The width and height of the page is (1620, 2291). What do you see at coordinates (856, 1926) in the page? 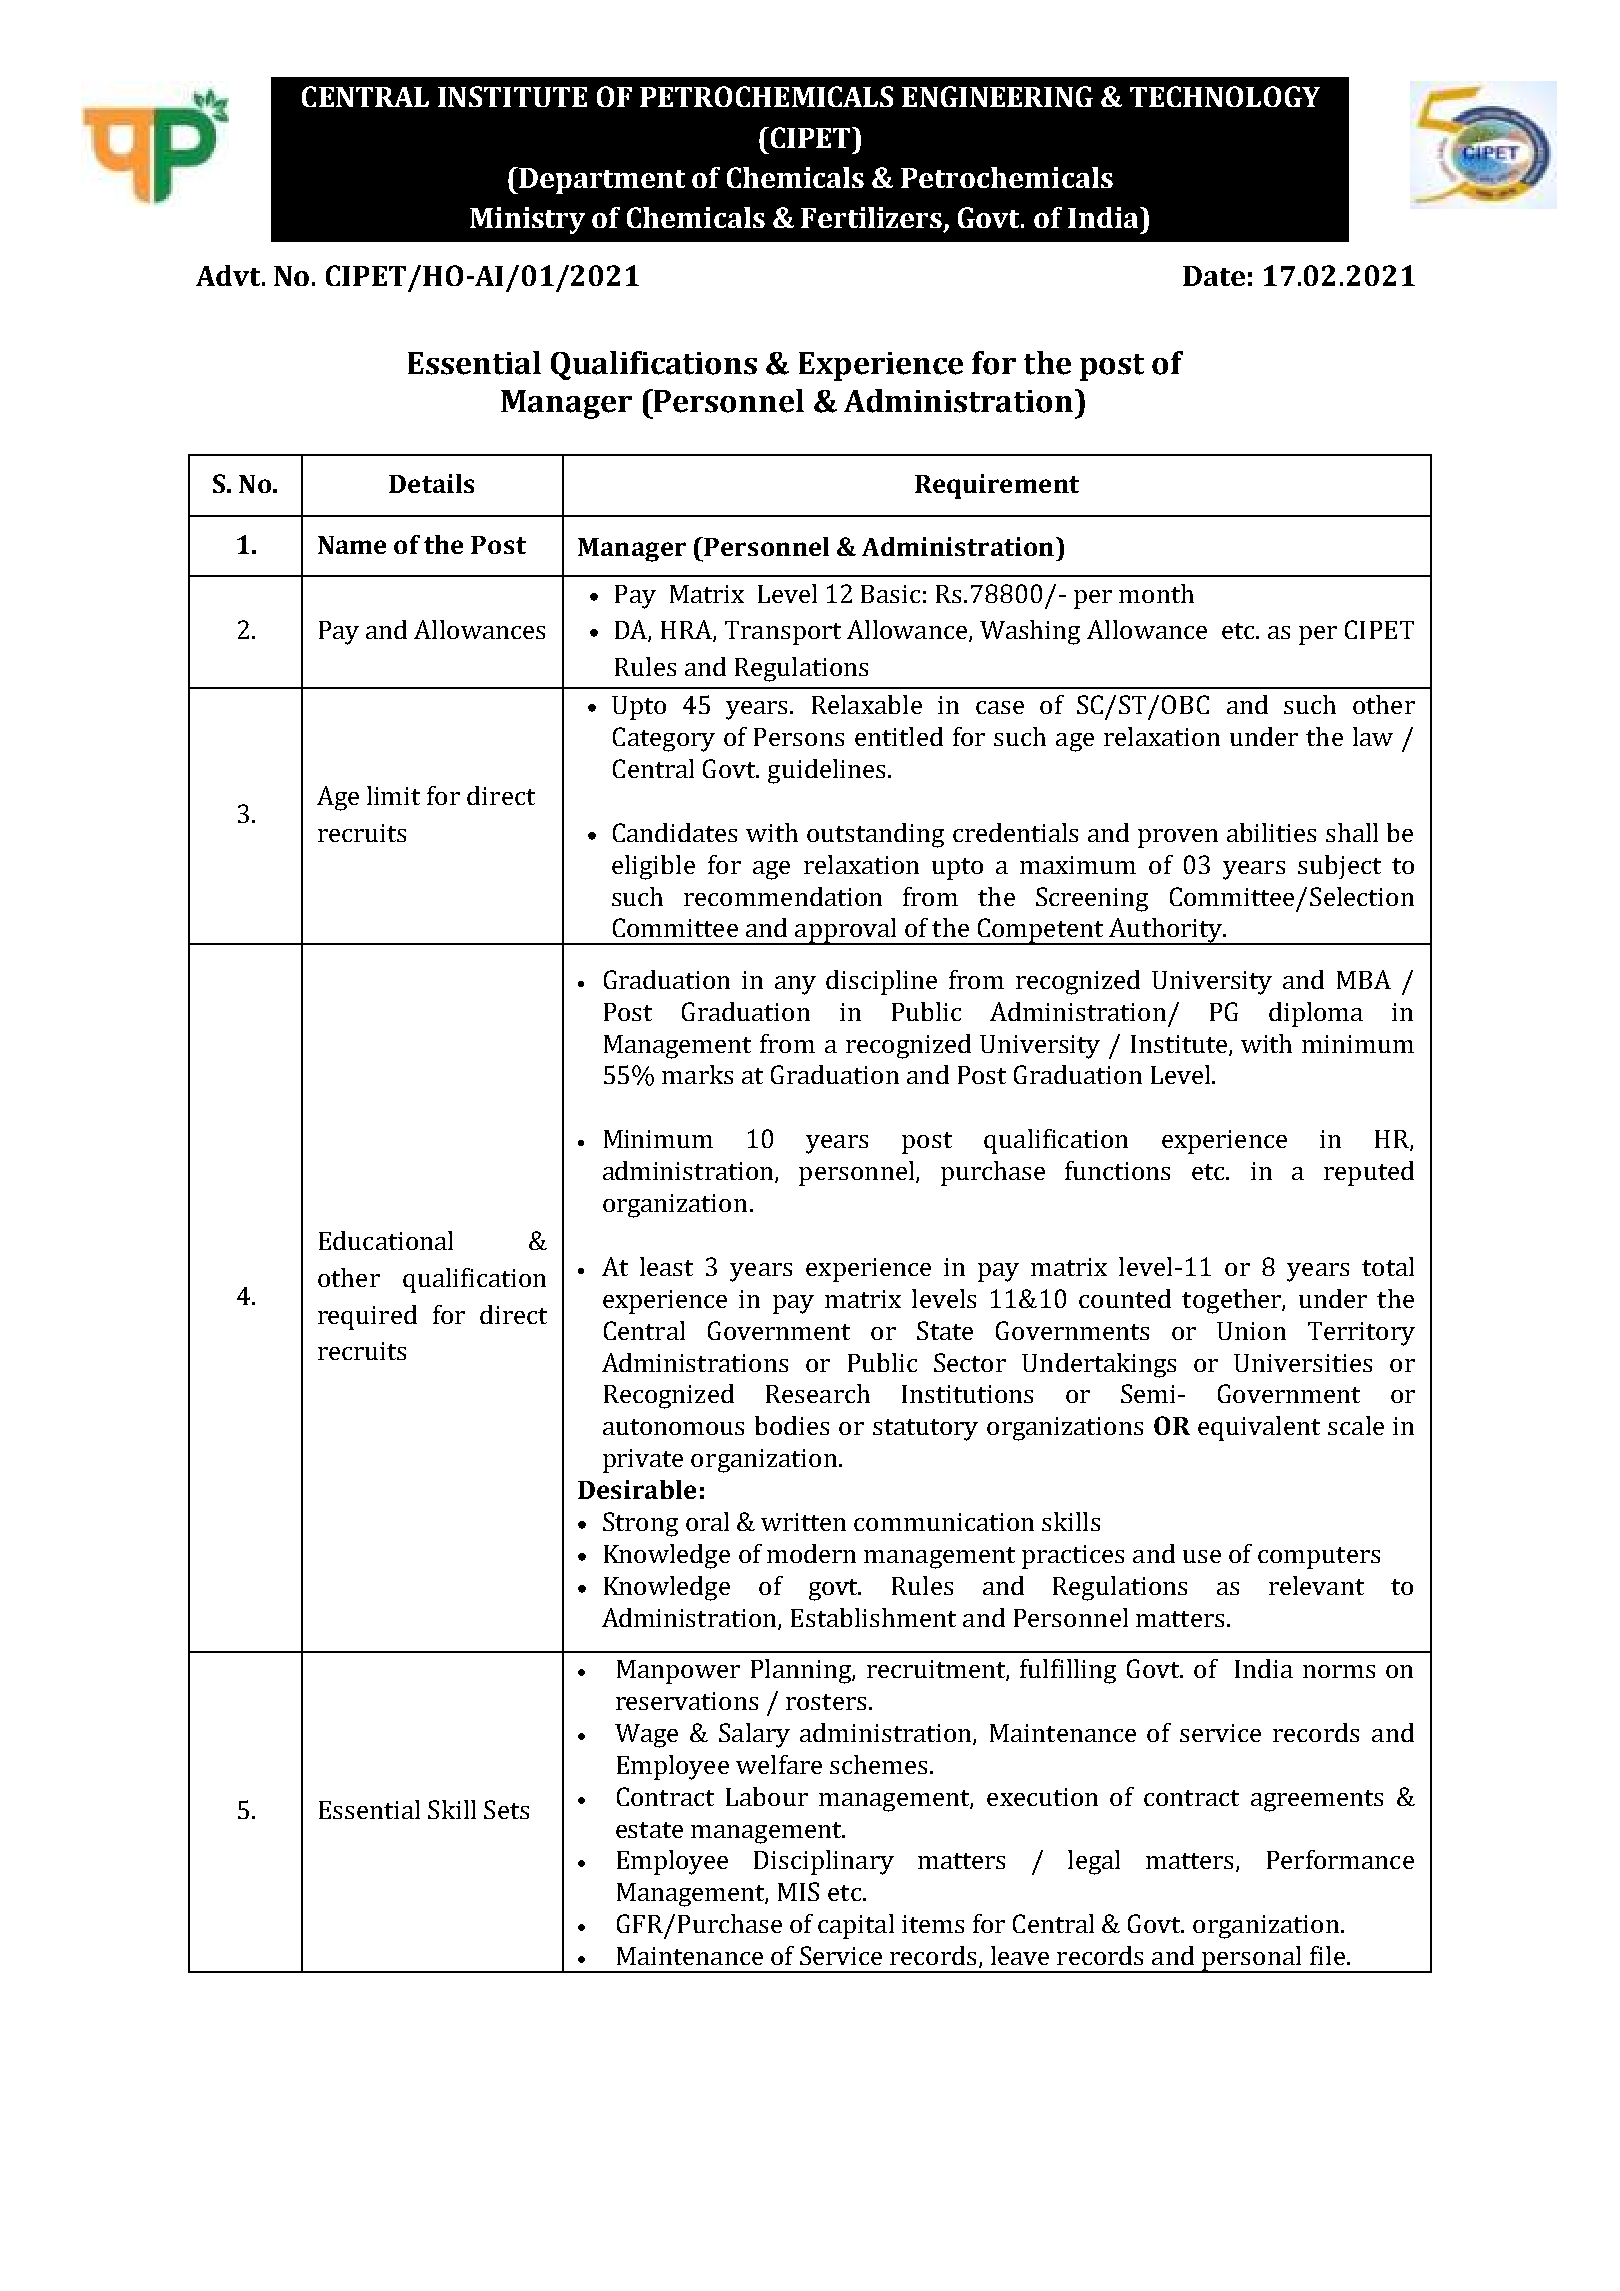
I see `capital` at bounding box center [856, 1926].
